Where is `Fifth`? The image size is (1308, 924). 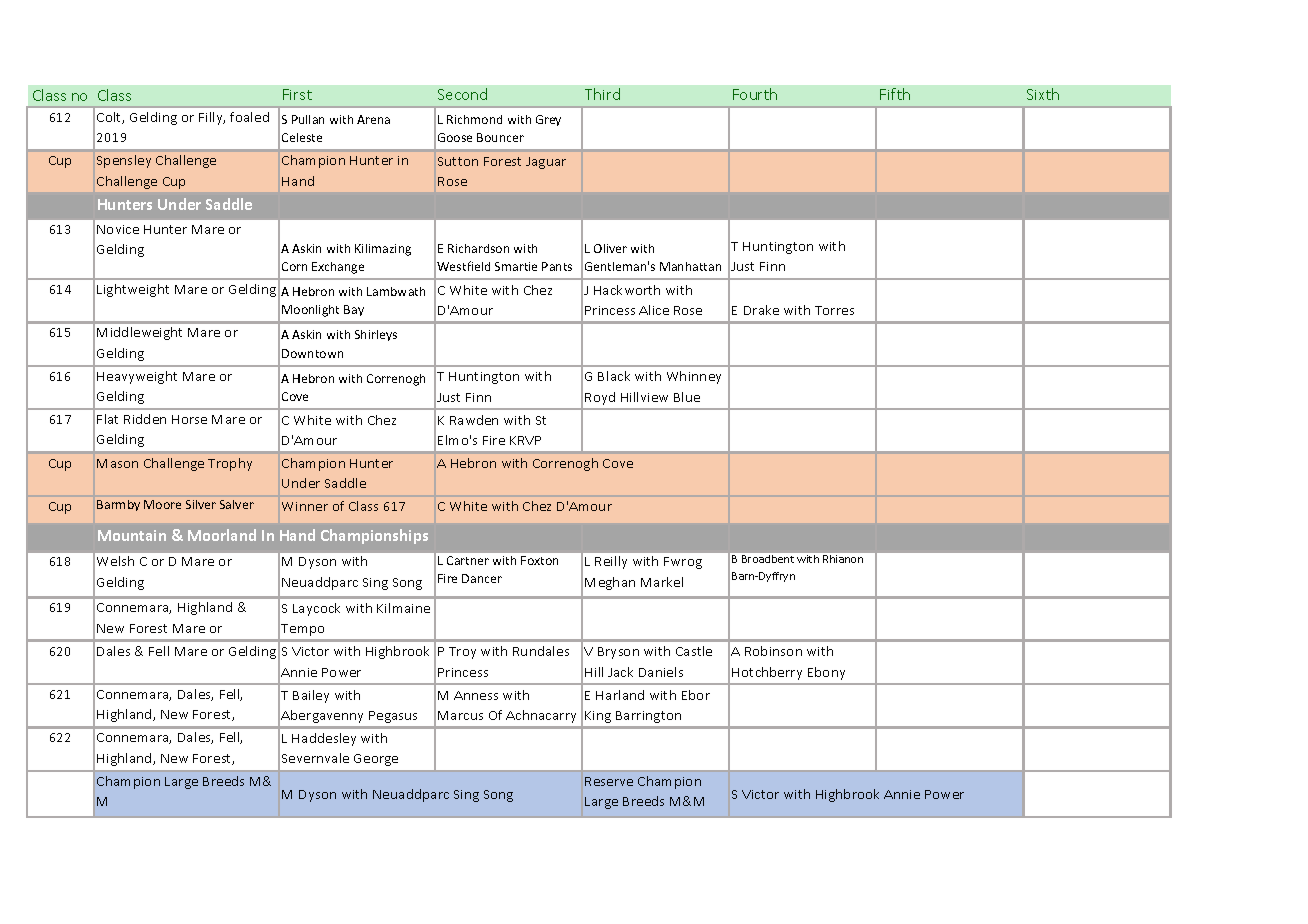 Fifth is located at coordinates (895, 94).
